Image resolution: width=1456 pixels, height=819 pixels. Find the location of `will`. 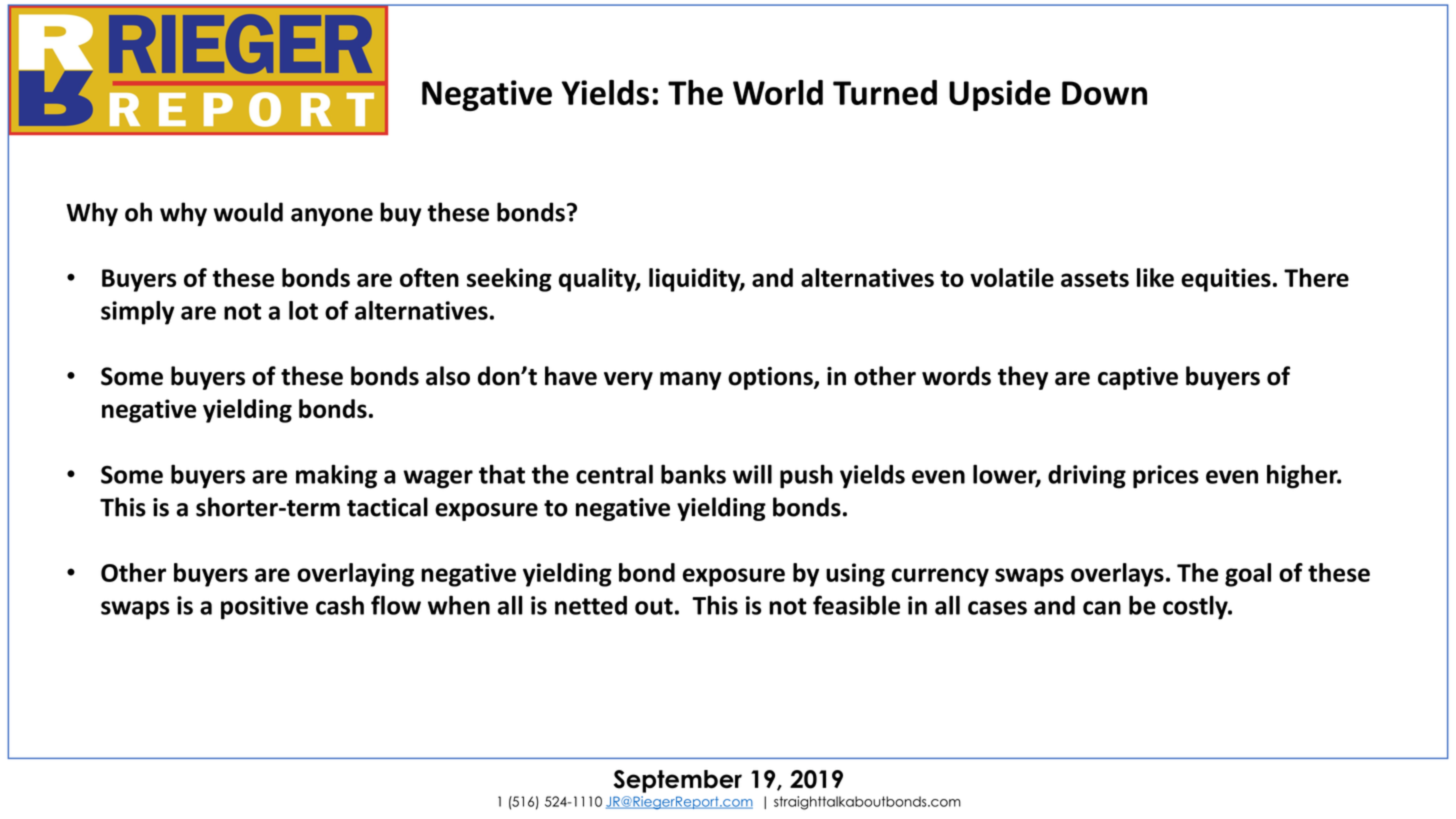

will is located at coordinates (752, 474).
